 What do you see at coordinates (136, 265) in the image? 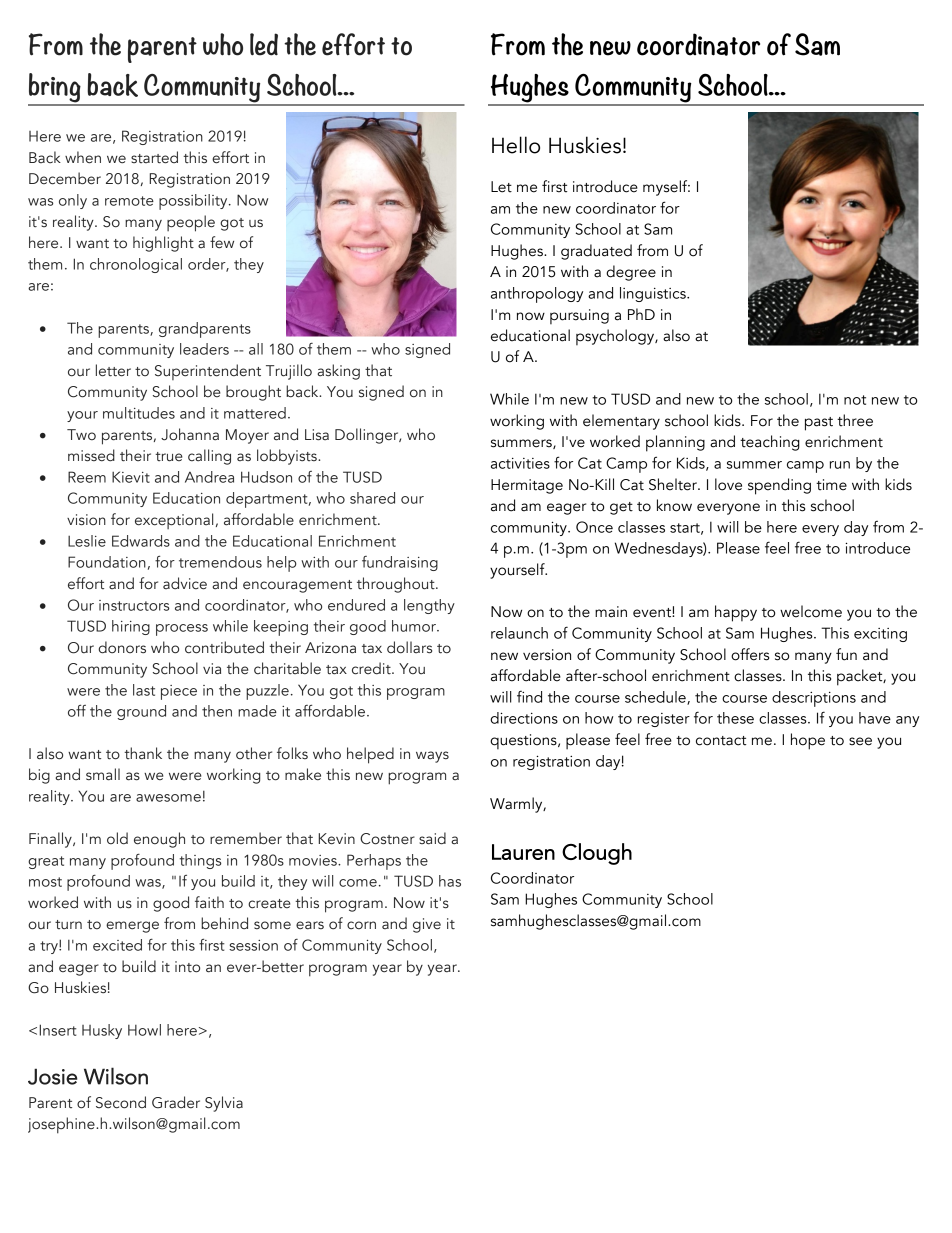
I see `chronological` at bounding box center [136, 265].
